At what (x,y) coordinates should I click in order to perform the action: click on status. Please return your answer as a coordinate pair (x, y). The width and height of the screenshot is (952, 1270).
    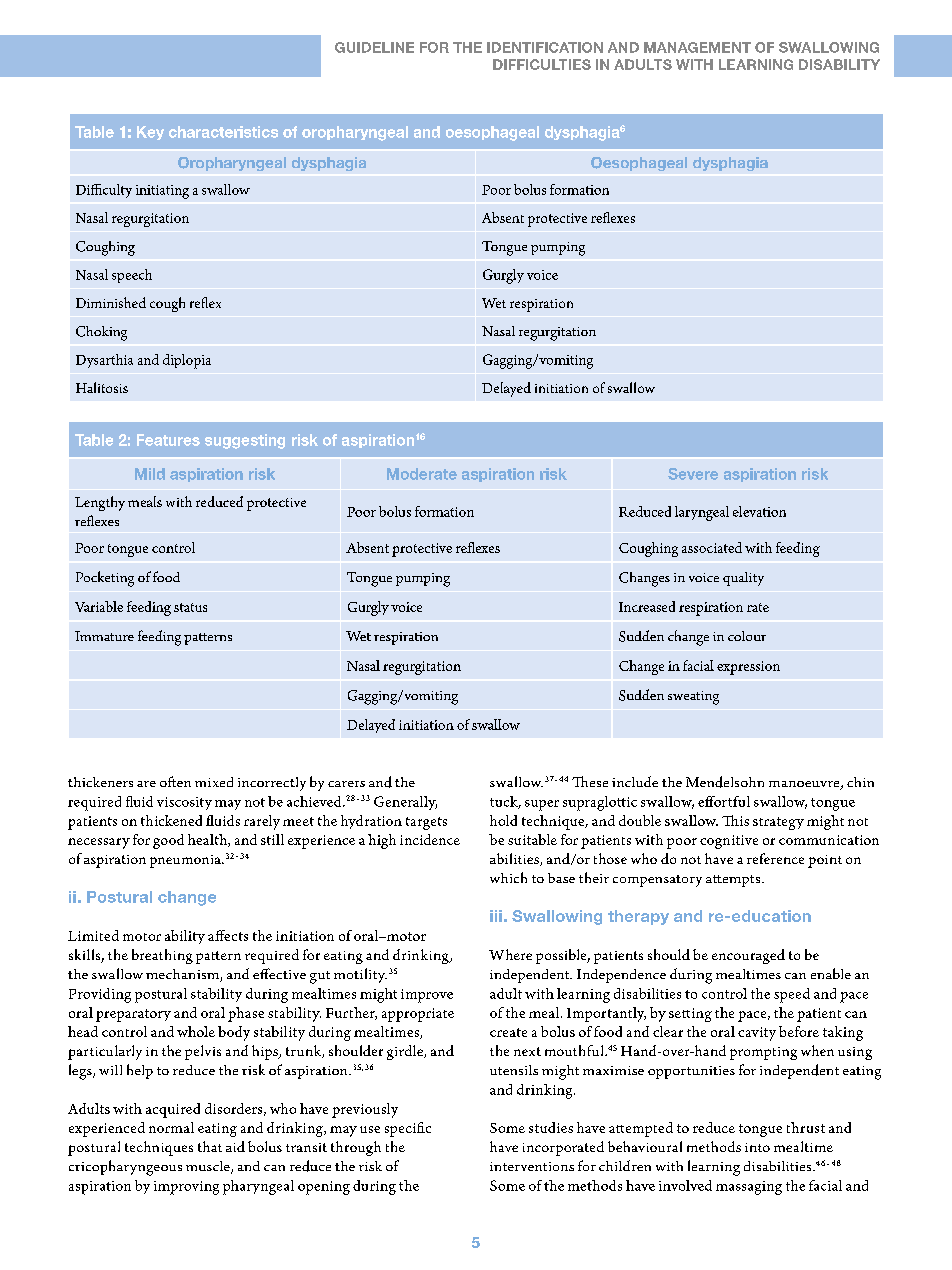
    Looking at the image, I should click on (190, 607).
